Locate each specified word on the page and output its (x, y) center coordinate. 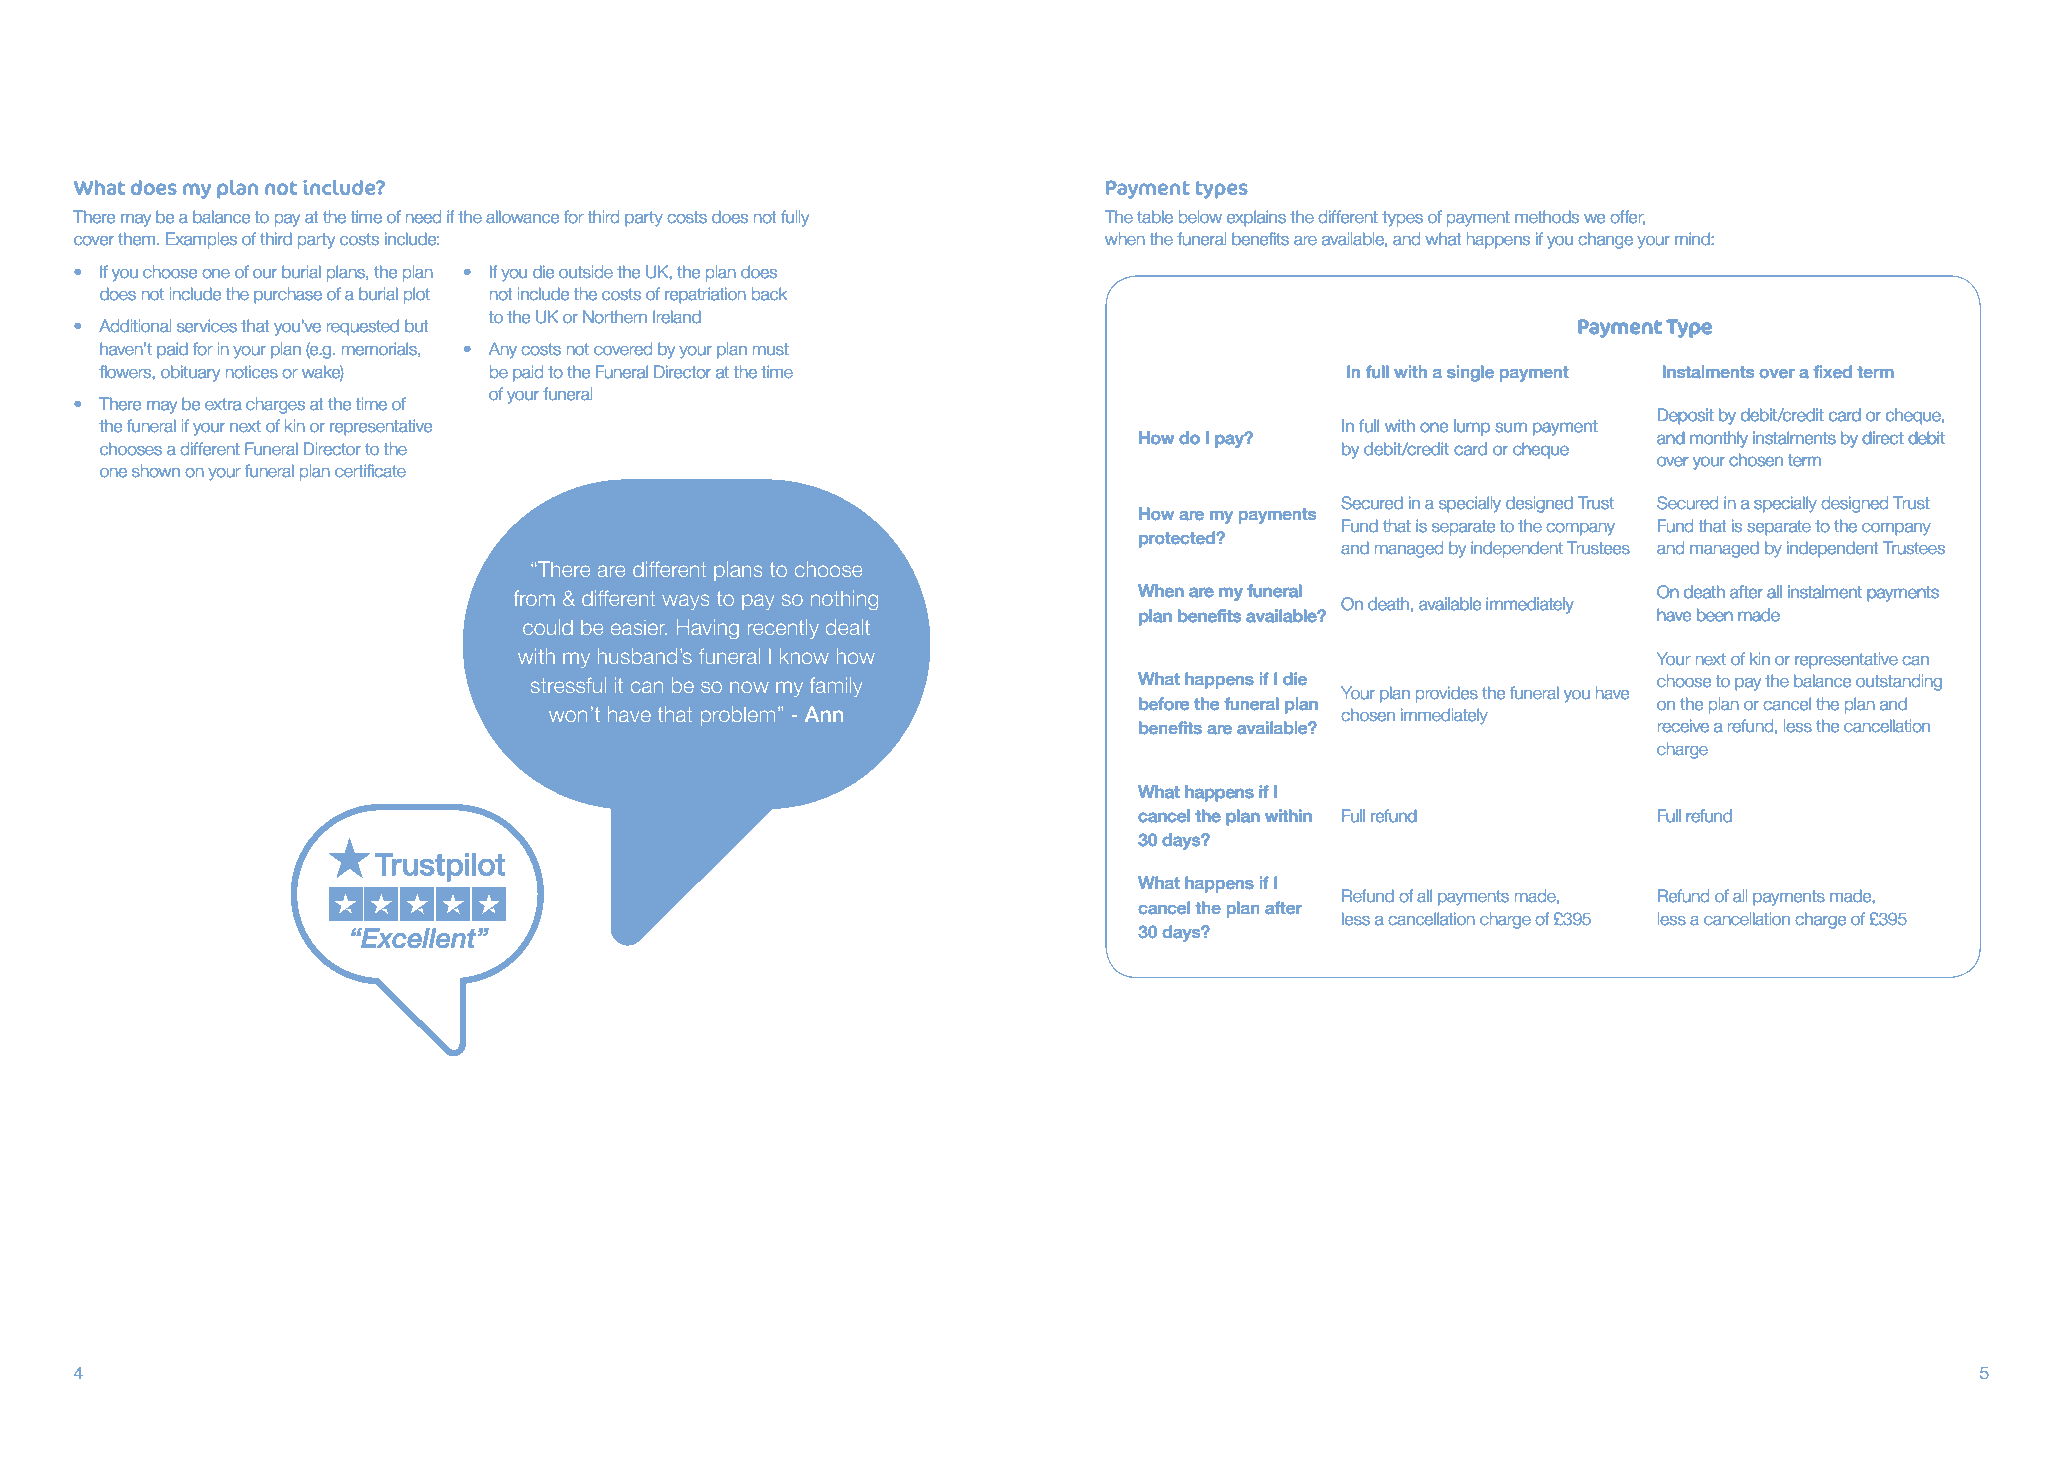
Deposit (1685, 416)
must (771, 349)
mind (1692, 239)
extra (223, 404)
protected (1178, 539)
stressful (568, 685)
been (1714, 615)
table (1155, 217)
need (423, 217)
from (534, 598)
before (1164, 704)
